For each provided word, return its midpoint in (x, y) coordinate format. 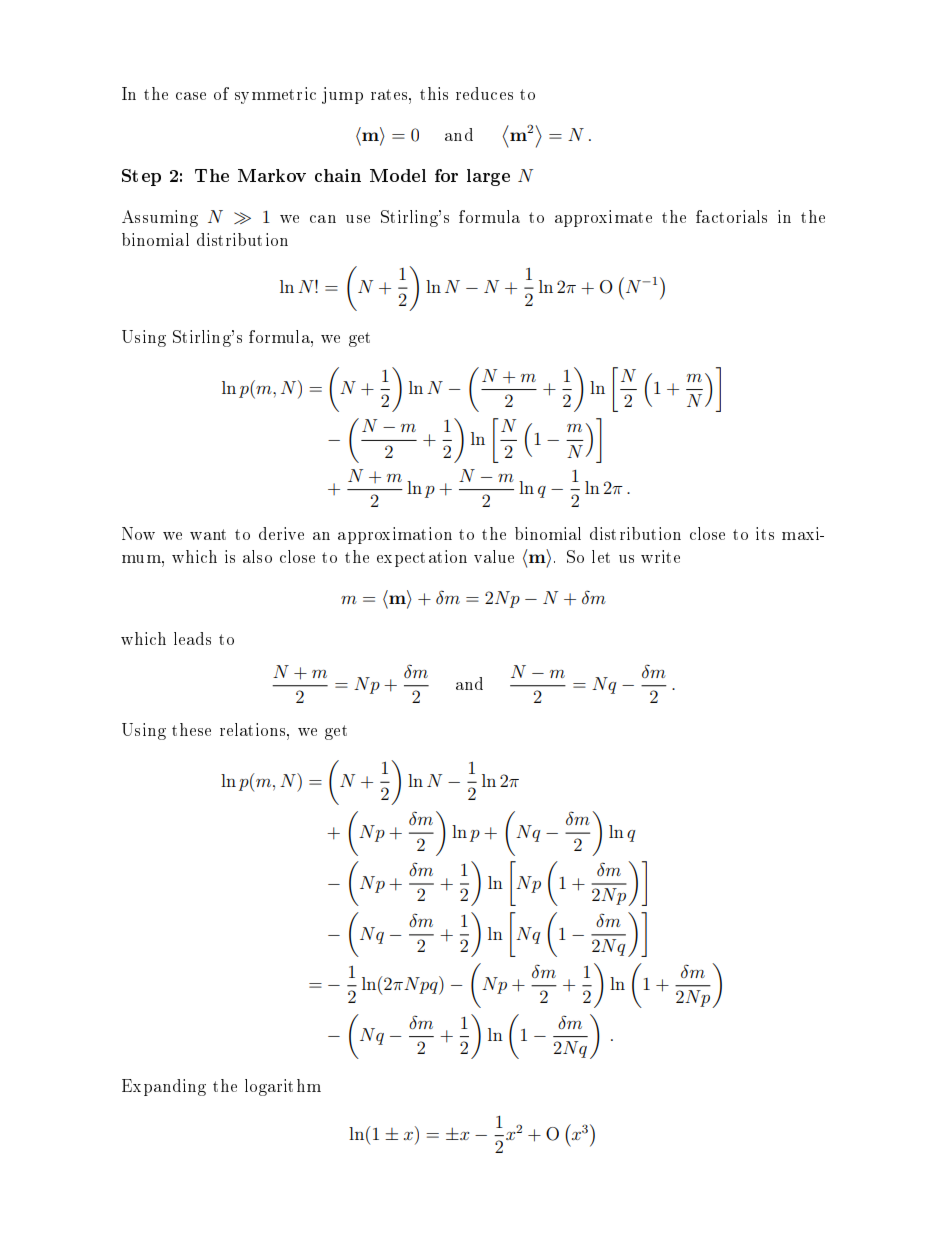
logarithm (283, 1087)
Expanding (164, 1087)
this (434, 93)
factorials (731, 216)
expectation (422, 558)
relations (254, 729)
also (257, 556)
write (660, 556)
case (191, 96)
